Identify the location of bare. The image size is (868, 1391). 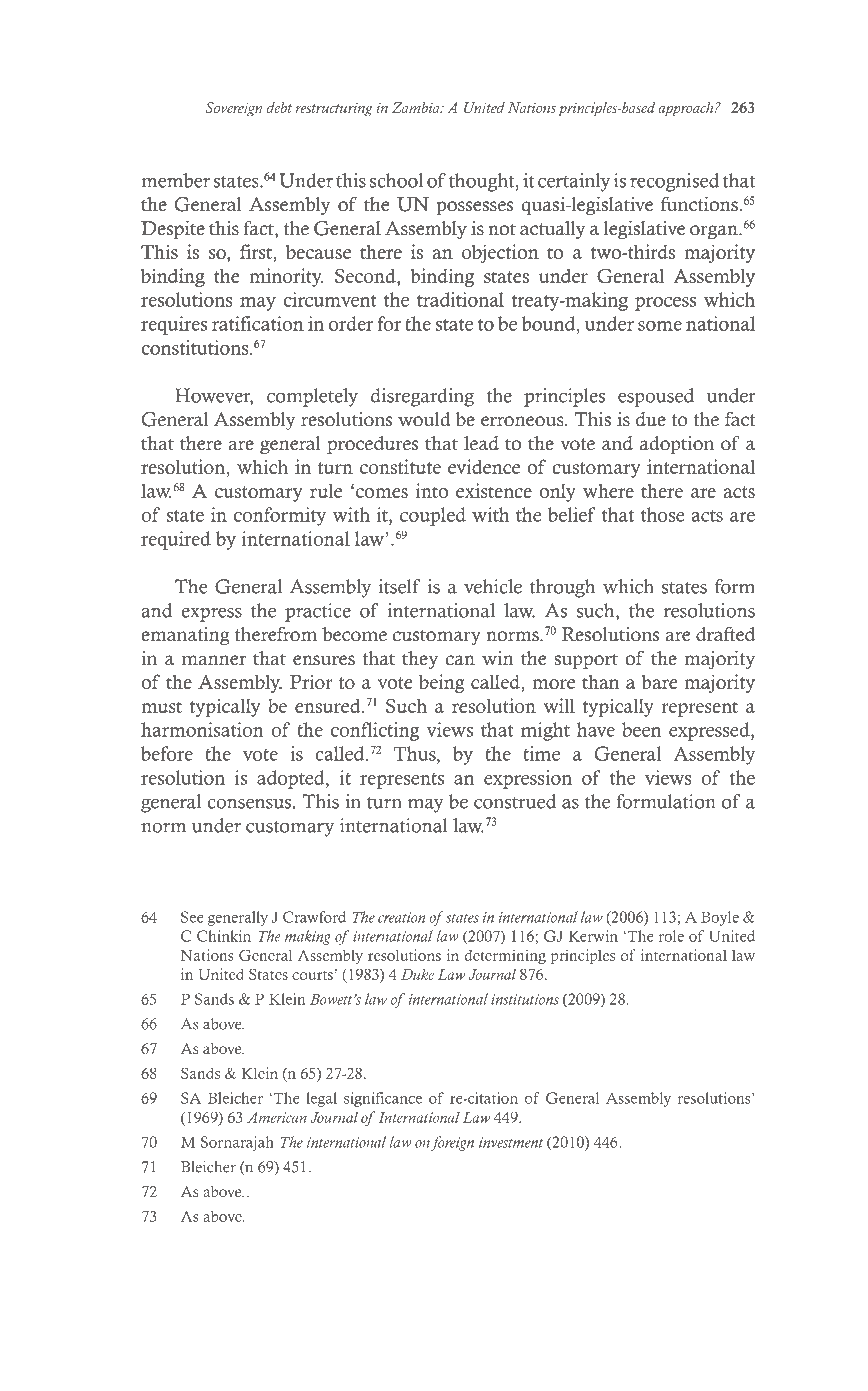
(659, 681).
